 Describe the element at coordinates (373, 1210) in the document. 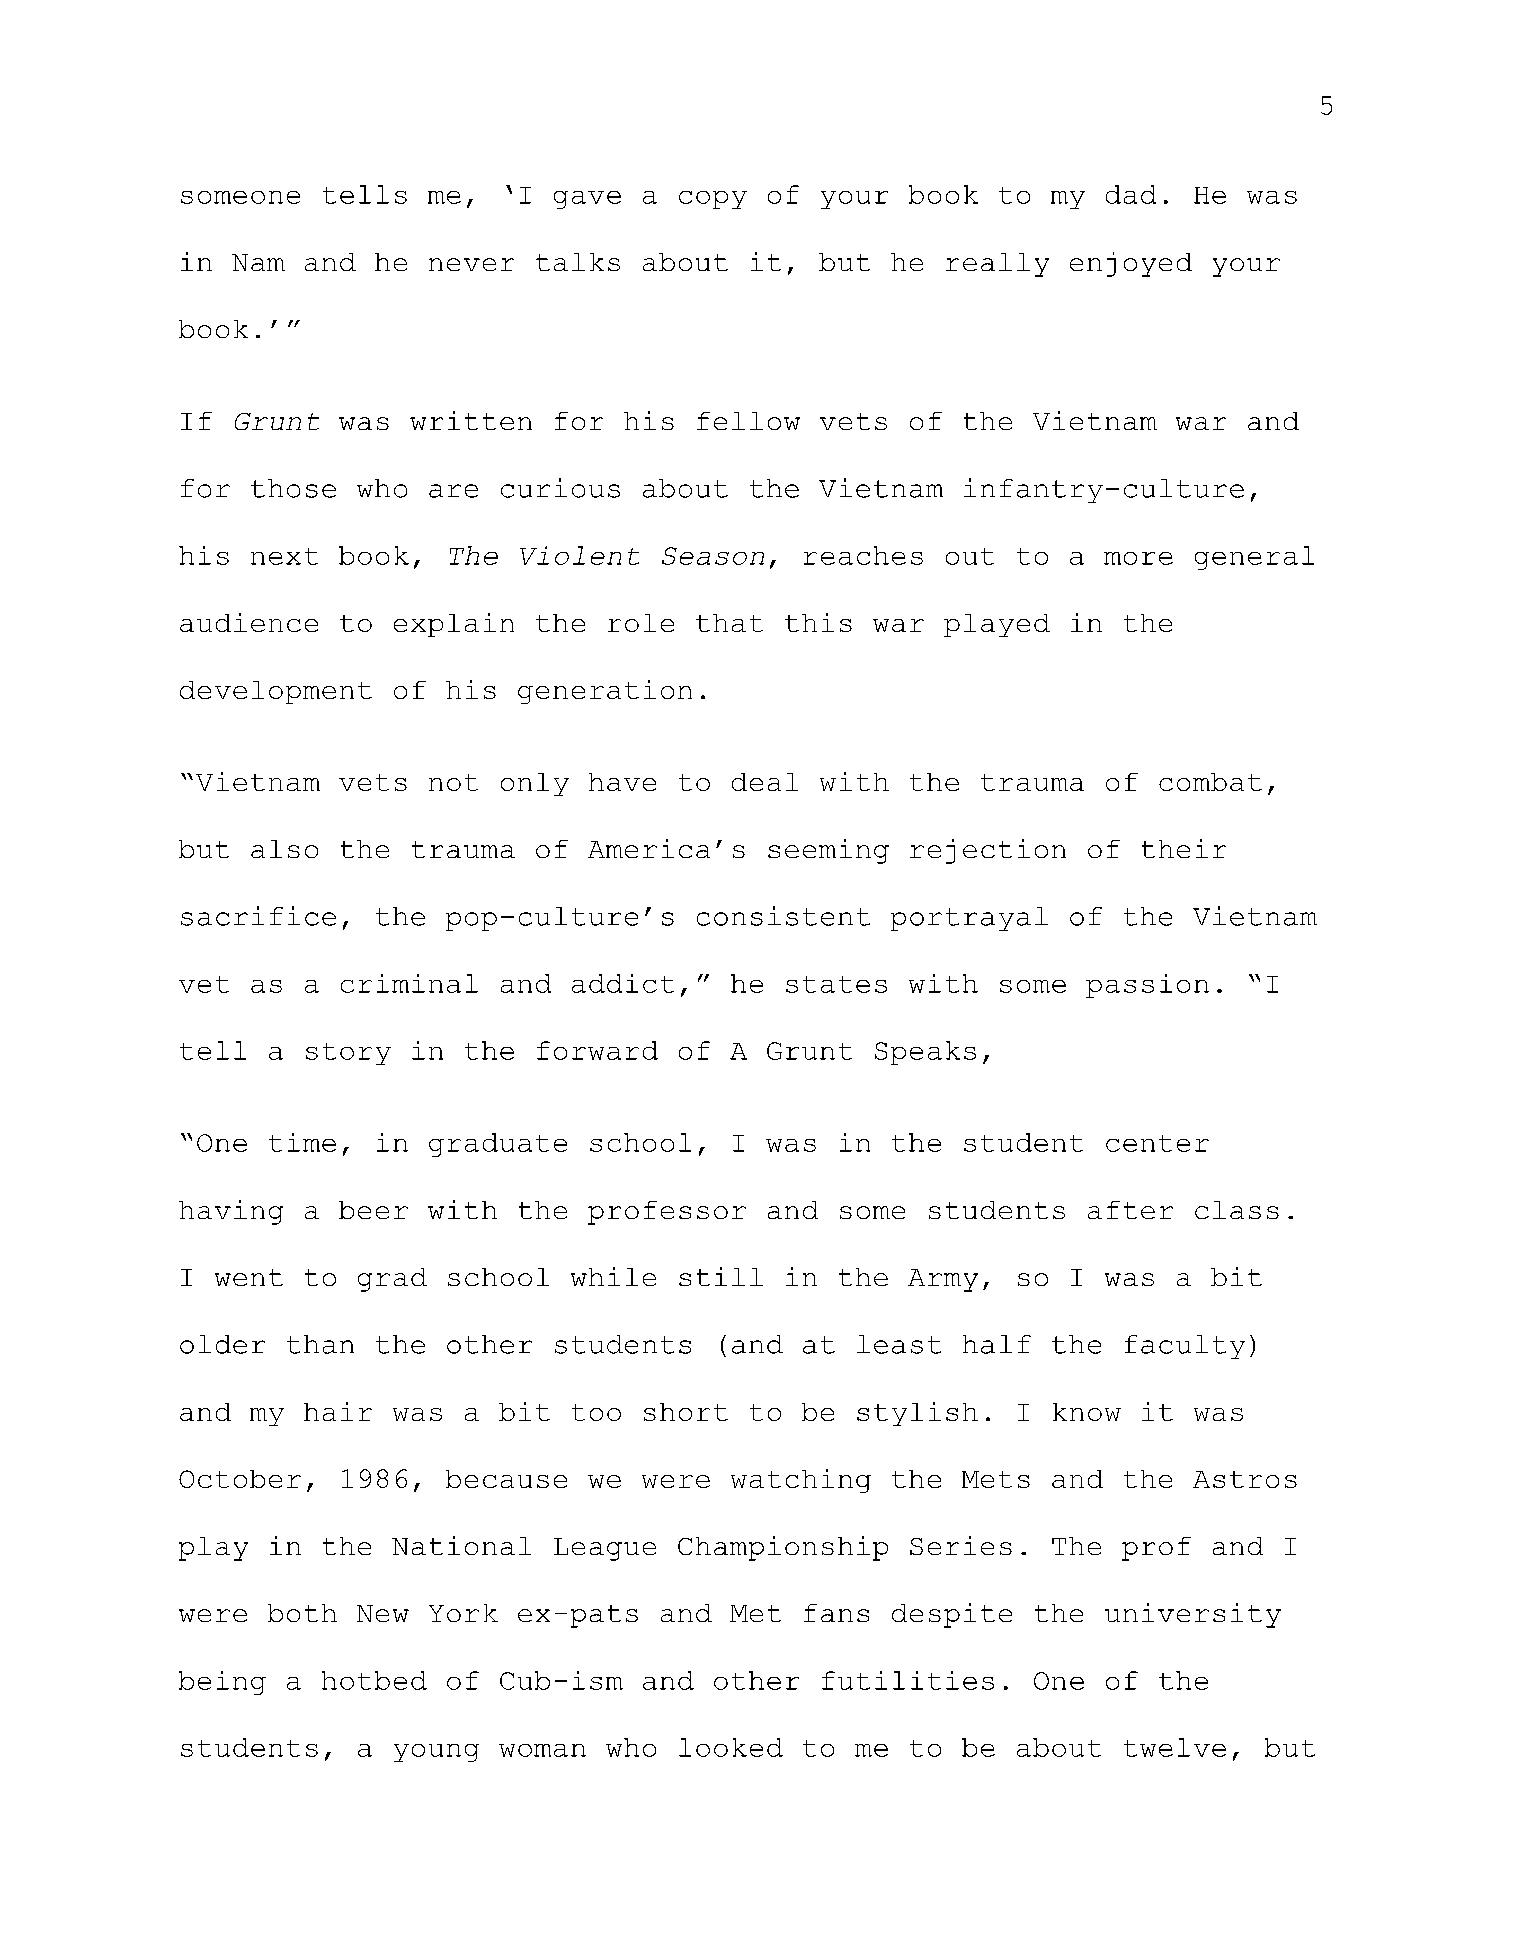

I see `beer` at that location.
